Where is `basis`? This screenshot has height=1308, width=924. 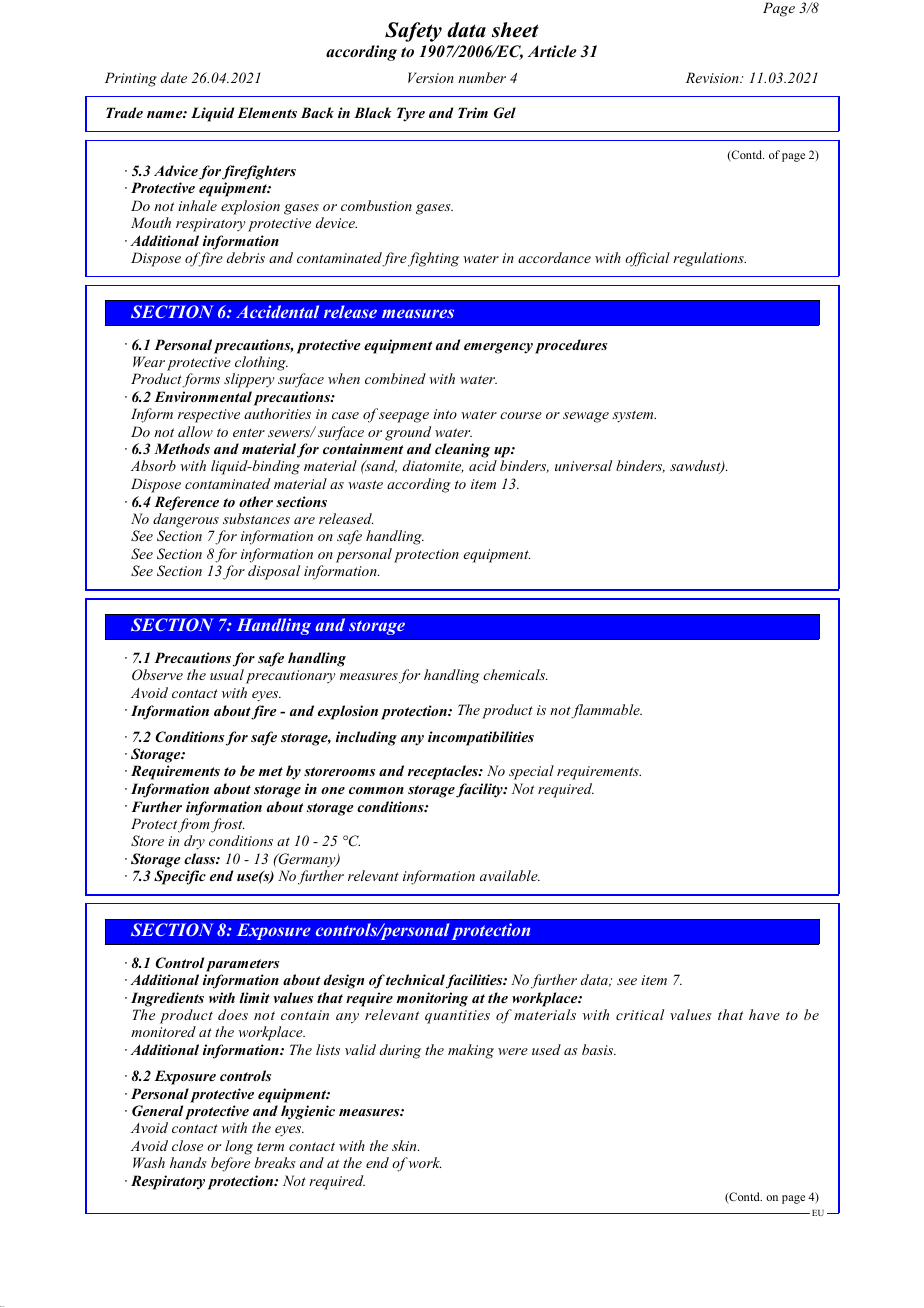
basis is located at coordinates (599, 1049).
